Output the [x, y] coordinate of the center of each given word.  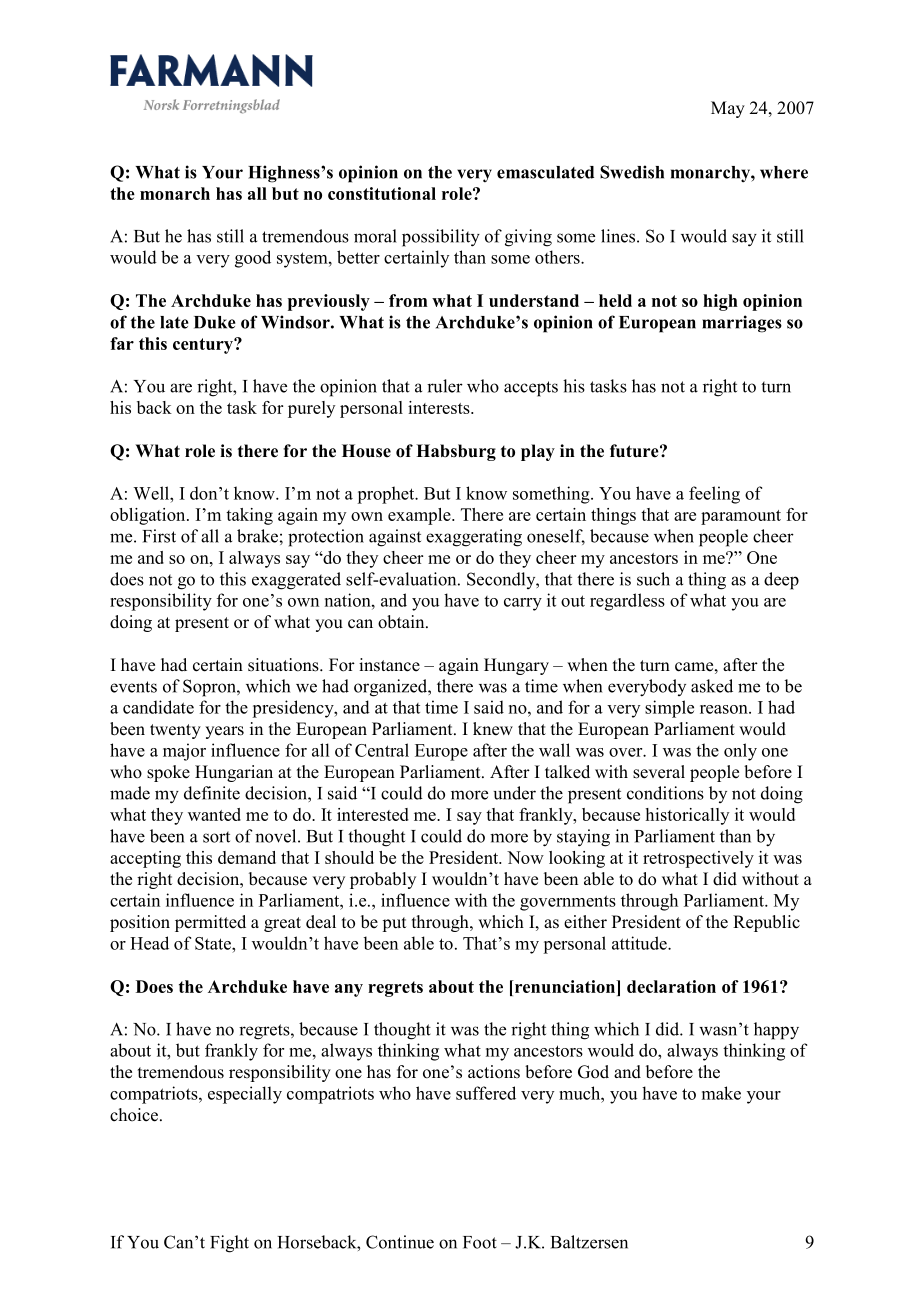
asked [712, 686]
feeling [714, 495]
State [214, 943]
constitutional [382, 193]
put [394, 924]
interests [440, 407]
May [728, 109]
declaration [671, 986]
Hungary [516, 666]
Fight [229, 1244]
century [204, 346]
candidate [158, 707]
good [253, 259]
